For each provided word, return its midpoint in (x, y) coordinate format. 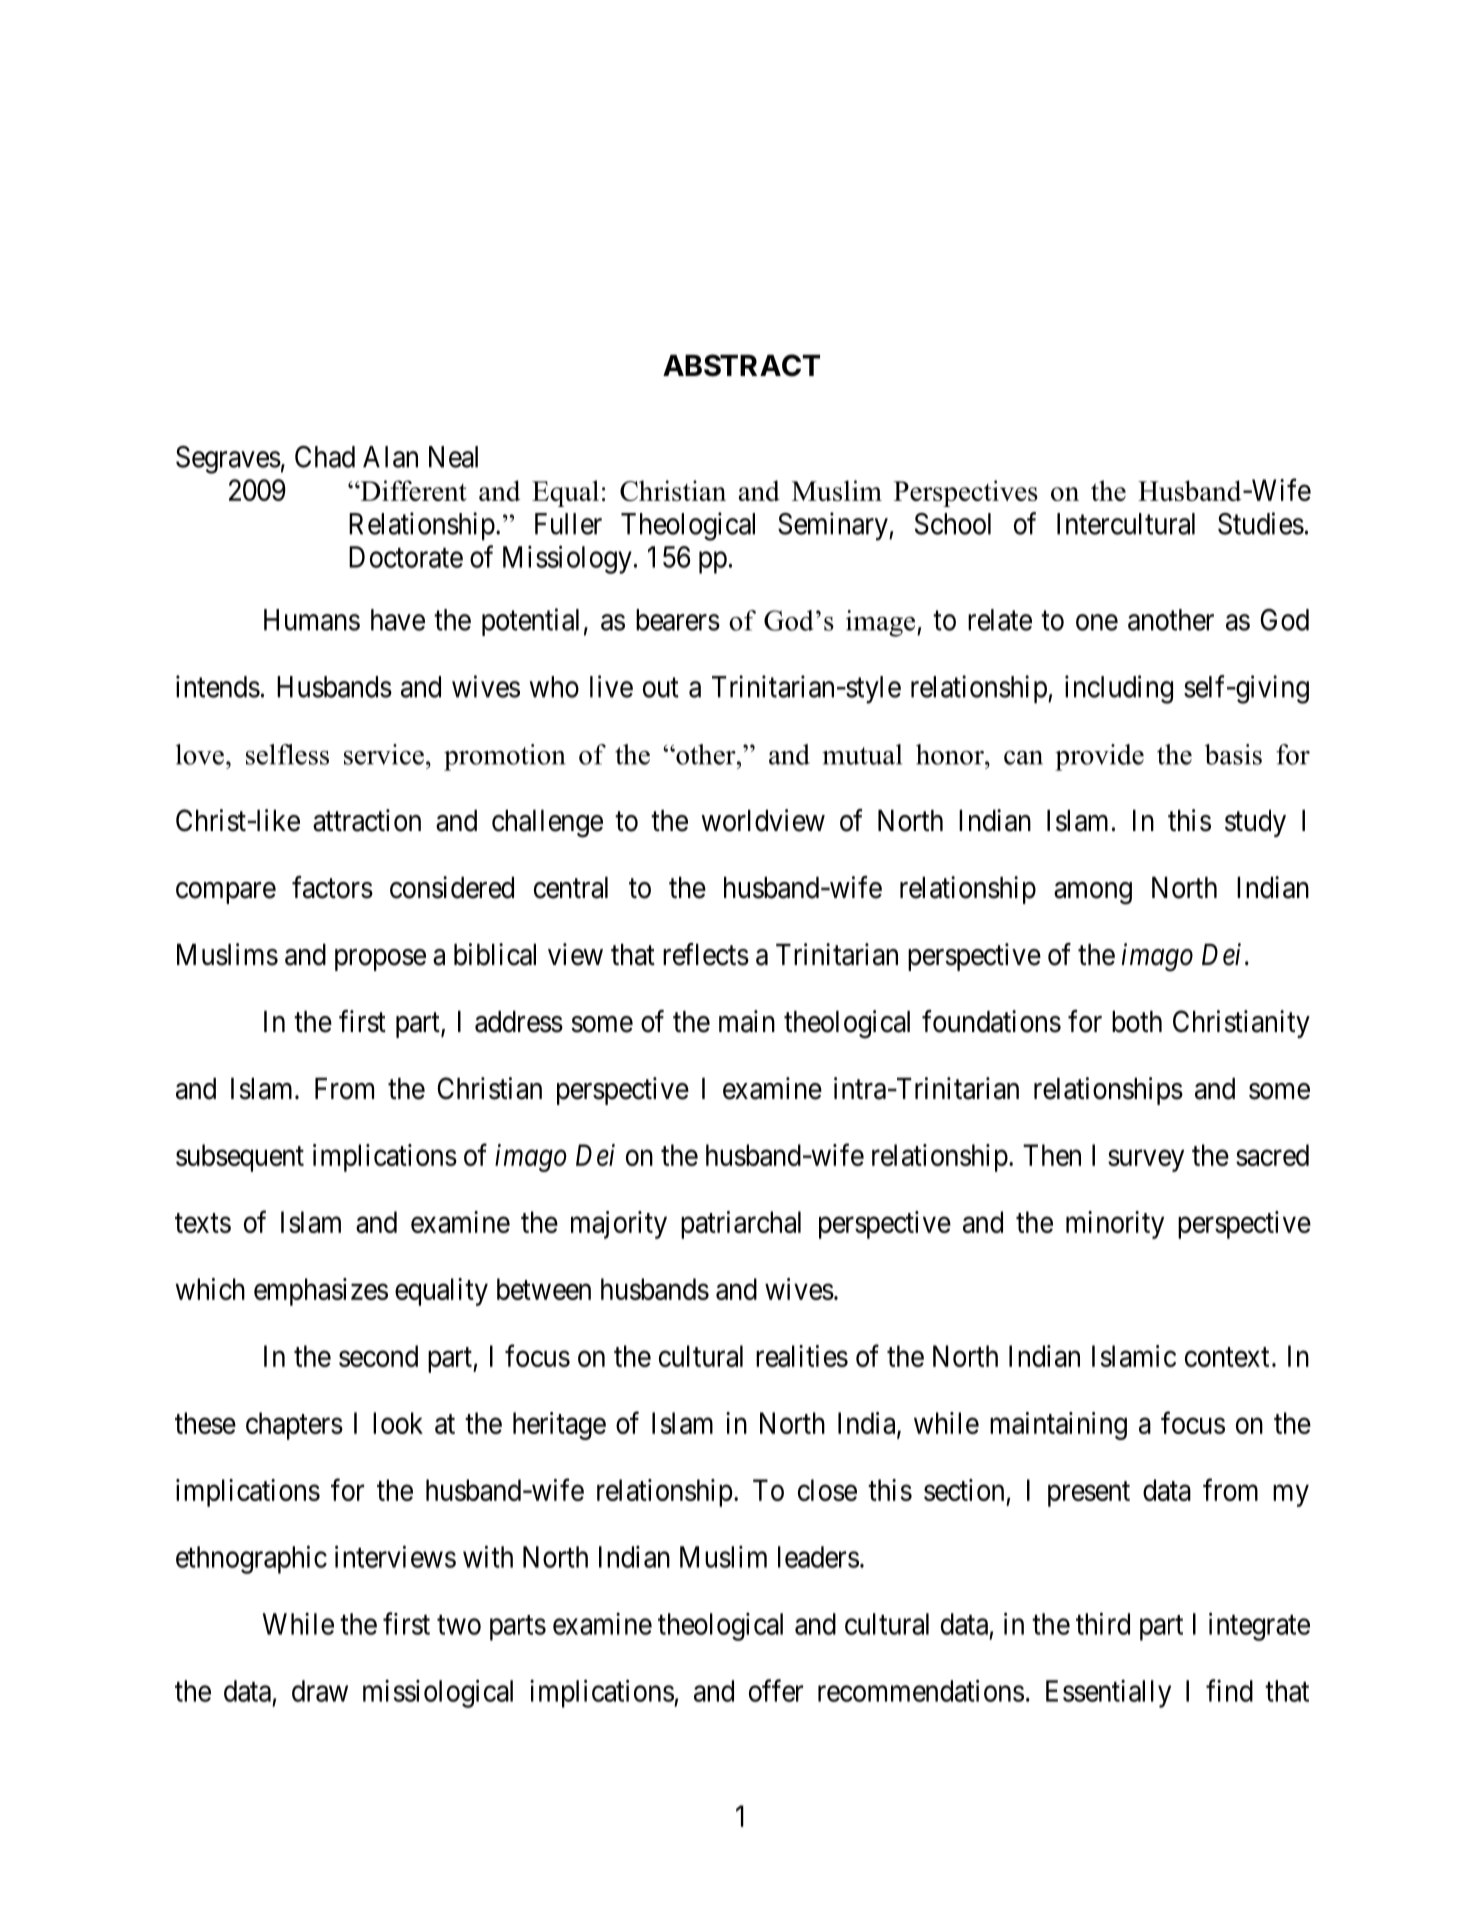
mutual (862, 754)
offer (776, 1690)
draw (320, 1691)
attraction (367, 820)
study (1255, 823)
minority (1115, 1225)
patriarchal (741, 1225)
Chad (325, 457)
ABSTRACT (741, 365)
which (210, 1289)
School (953, 524)
